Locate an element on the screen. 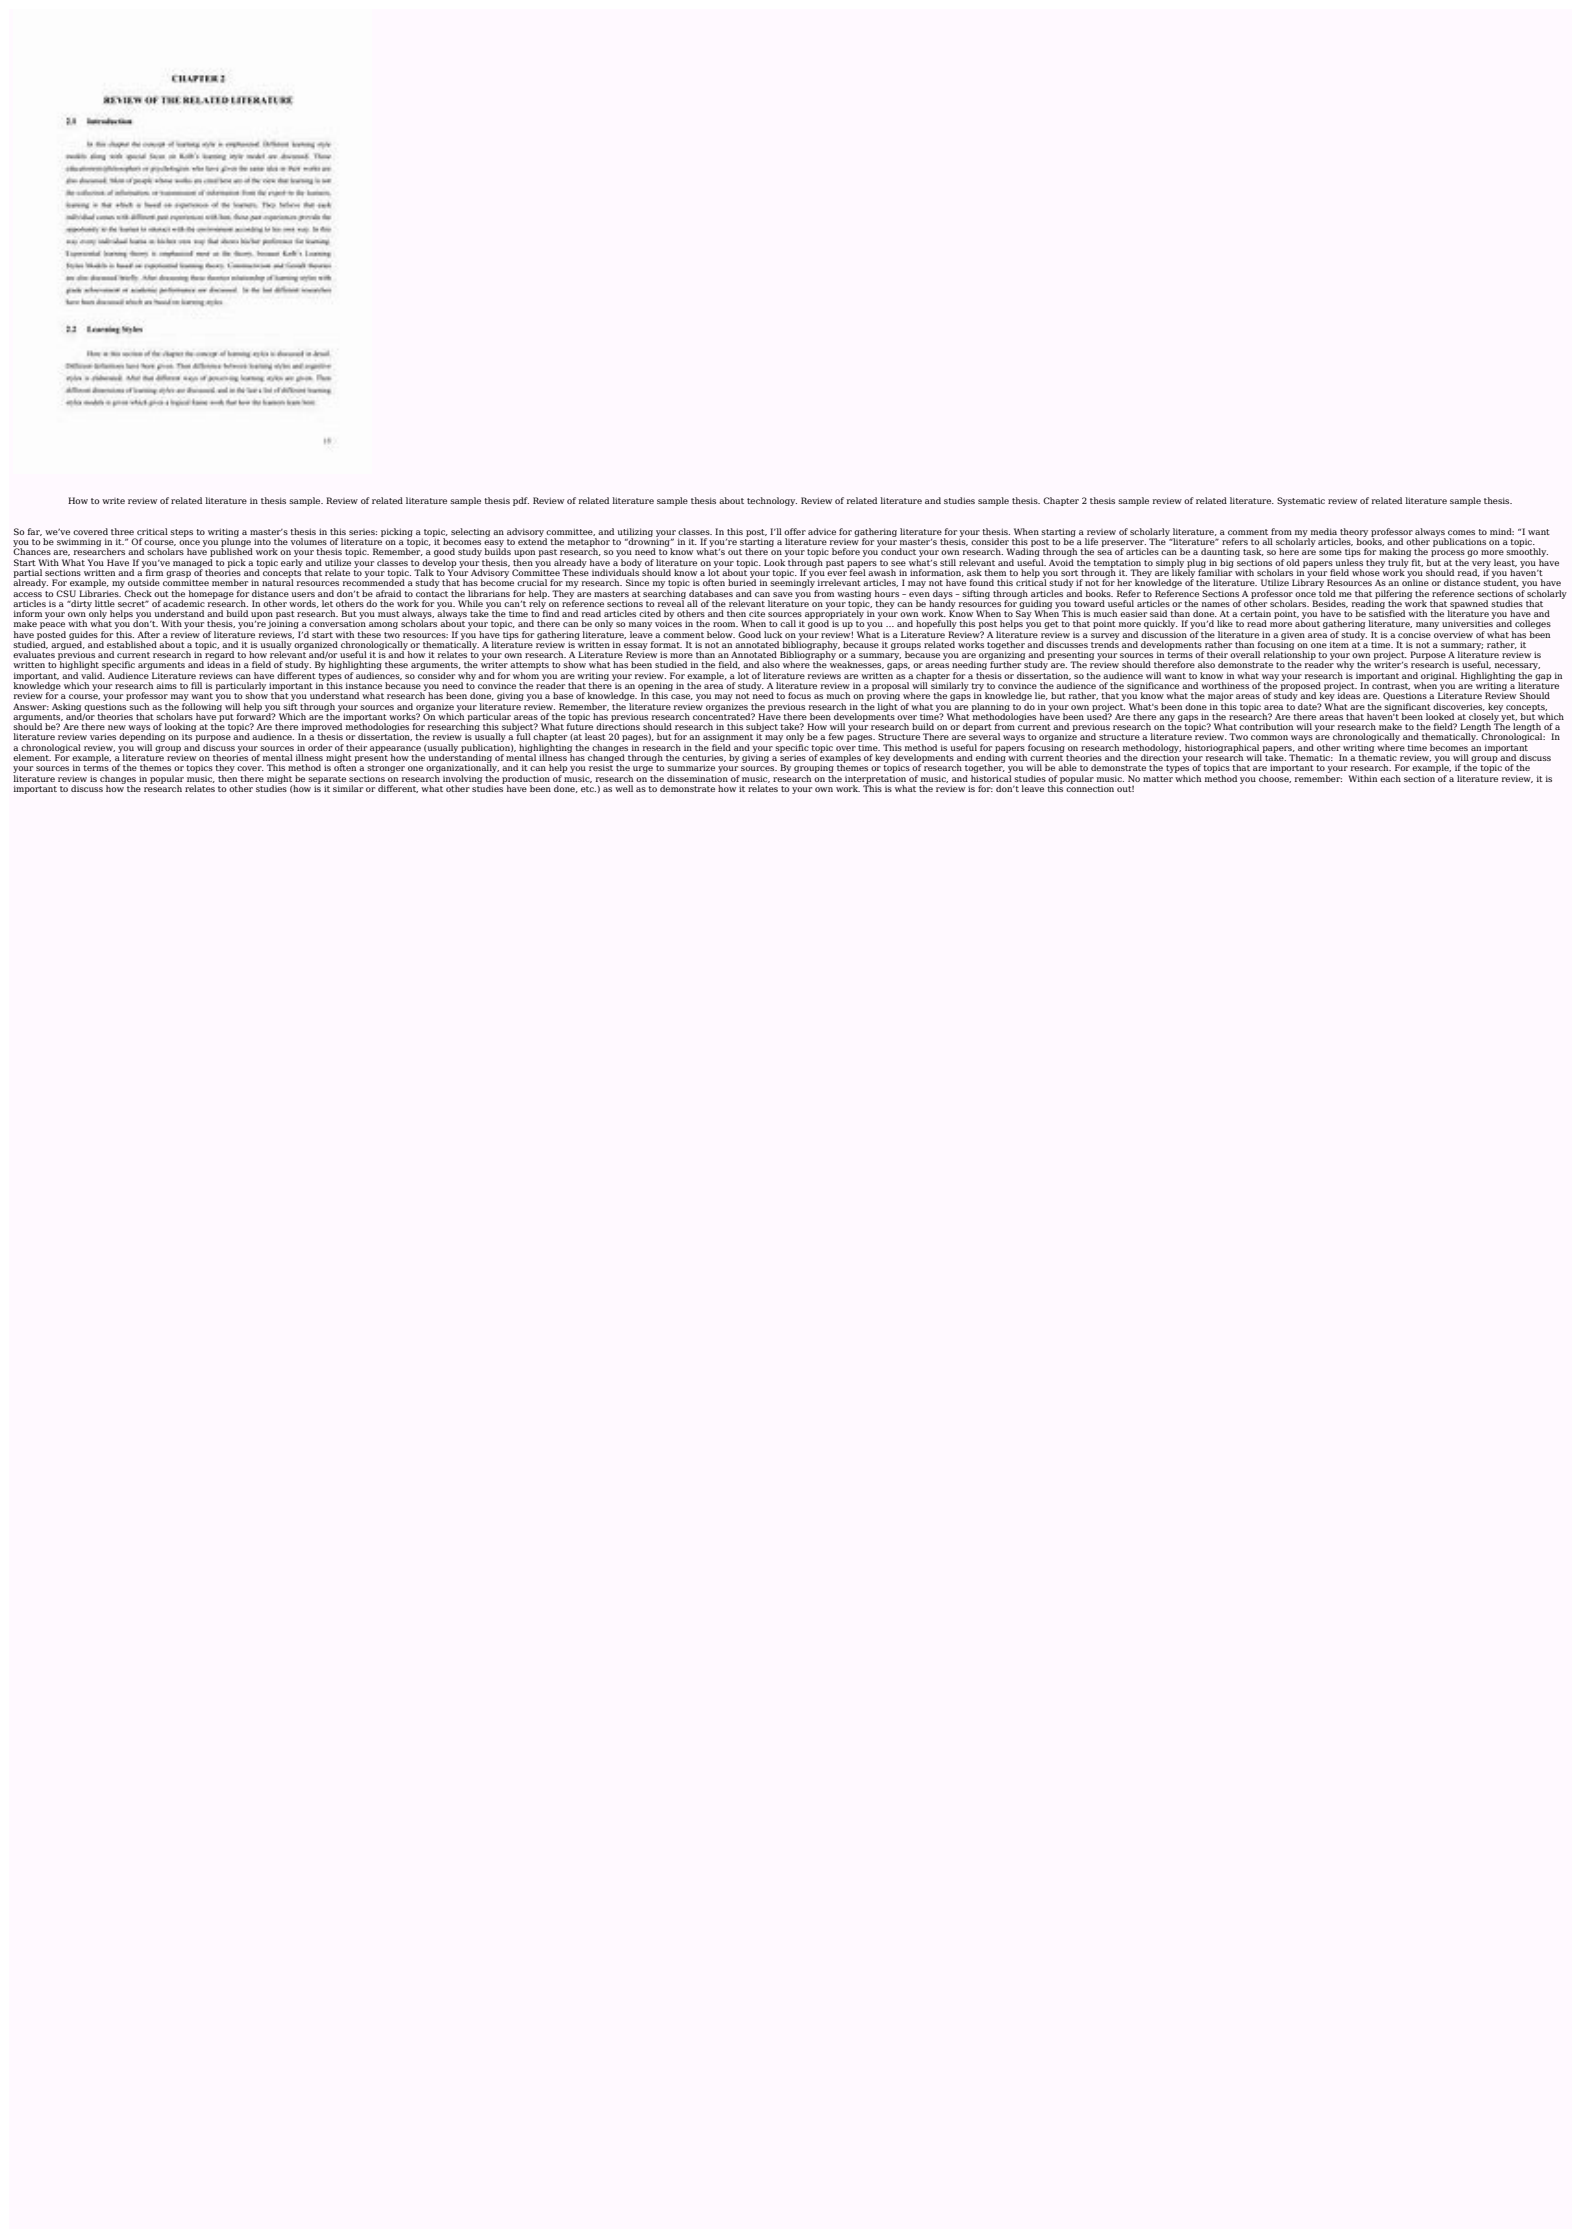 Image resolution: width=1581 pixels, height=2238 pixels. fill is located at coordinates (196, 685).
